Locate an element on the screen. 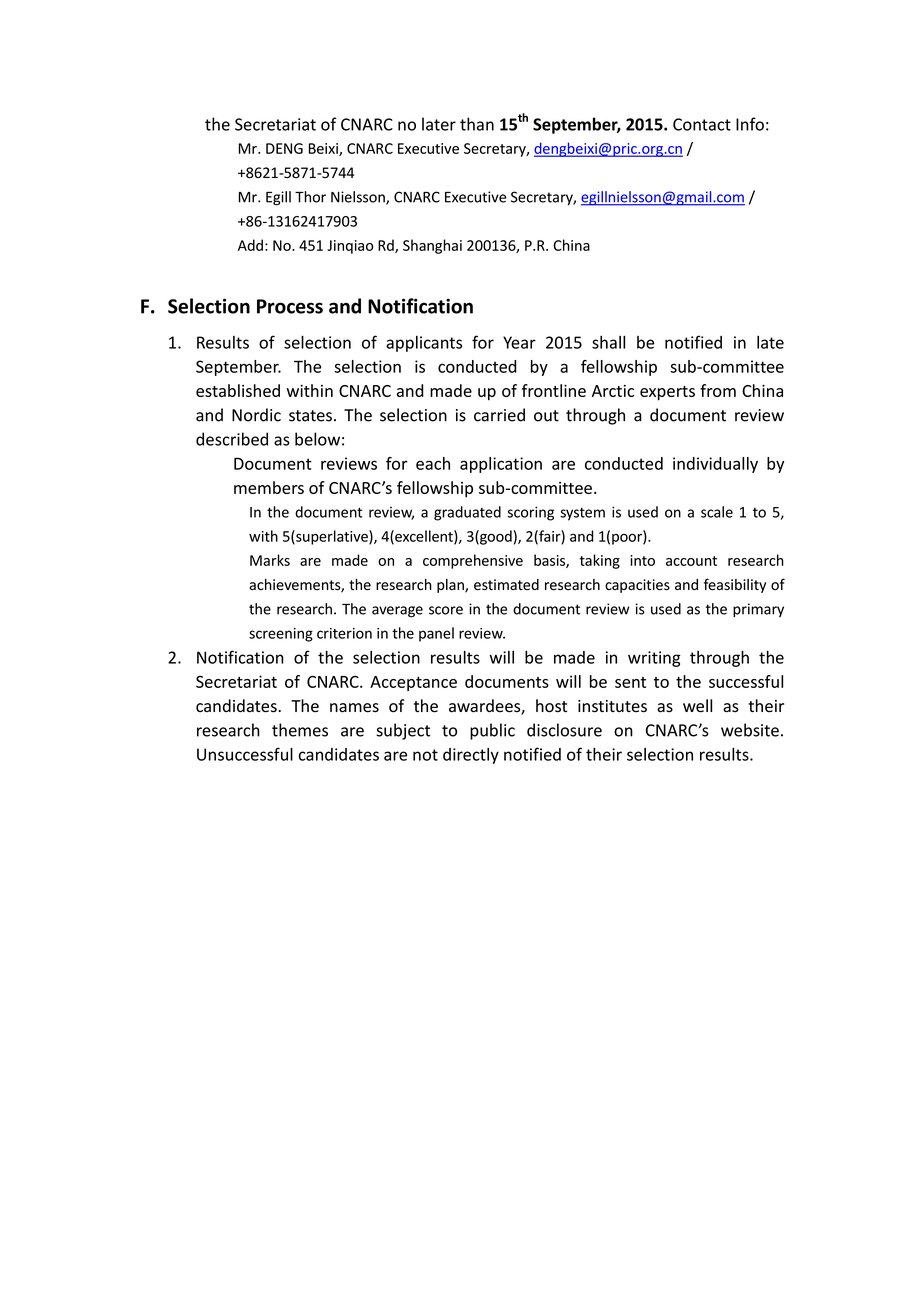 The image size is (924, 1308). carried is located at coordinates (499, 415).
